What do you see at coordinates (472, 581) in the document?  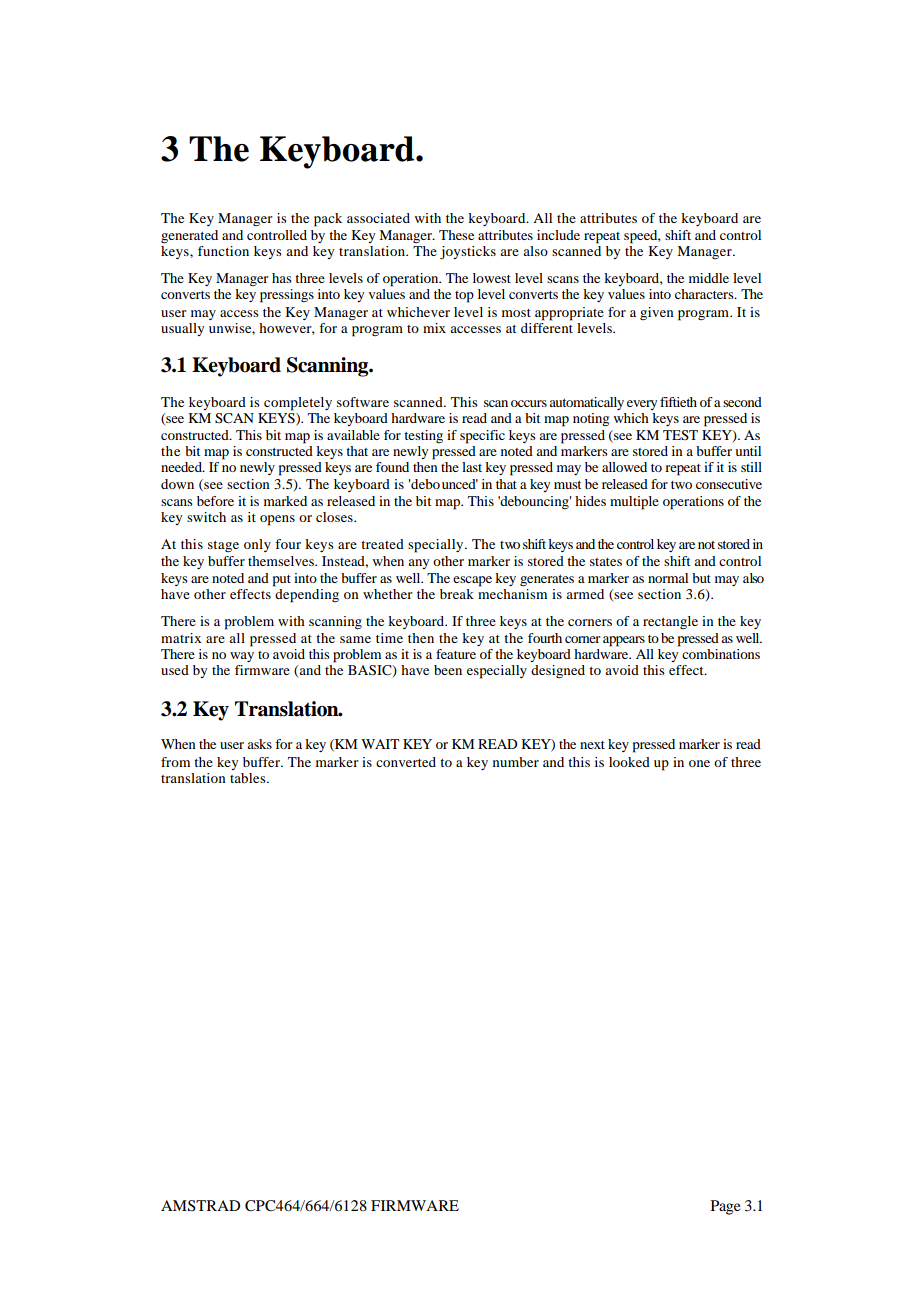 I see `escape` at bounding box center [472, 581].
